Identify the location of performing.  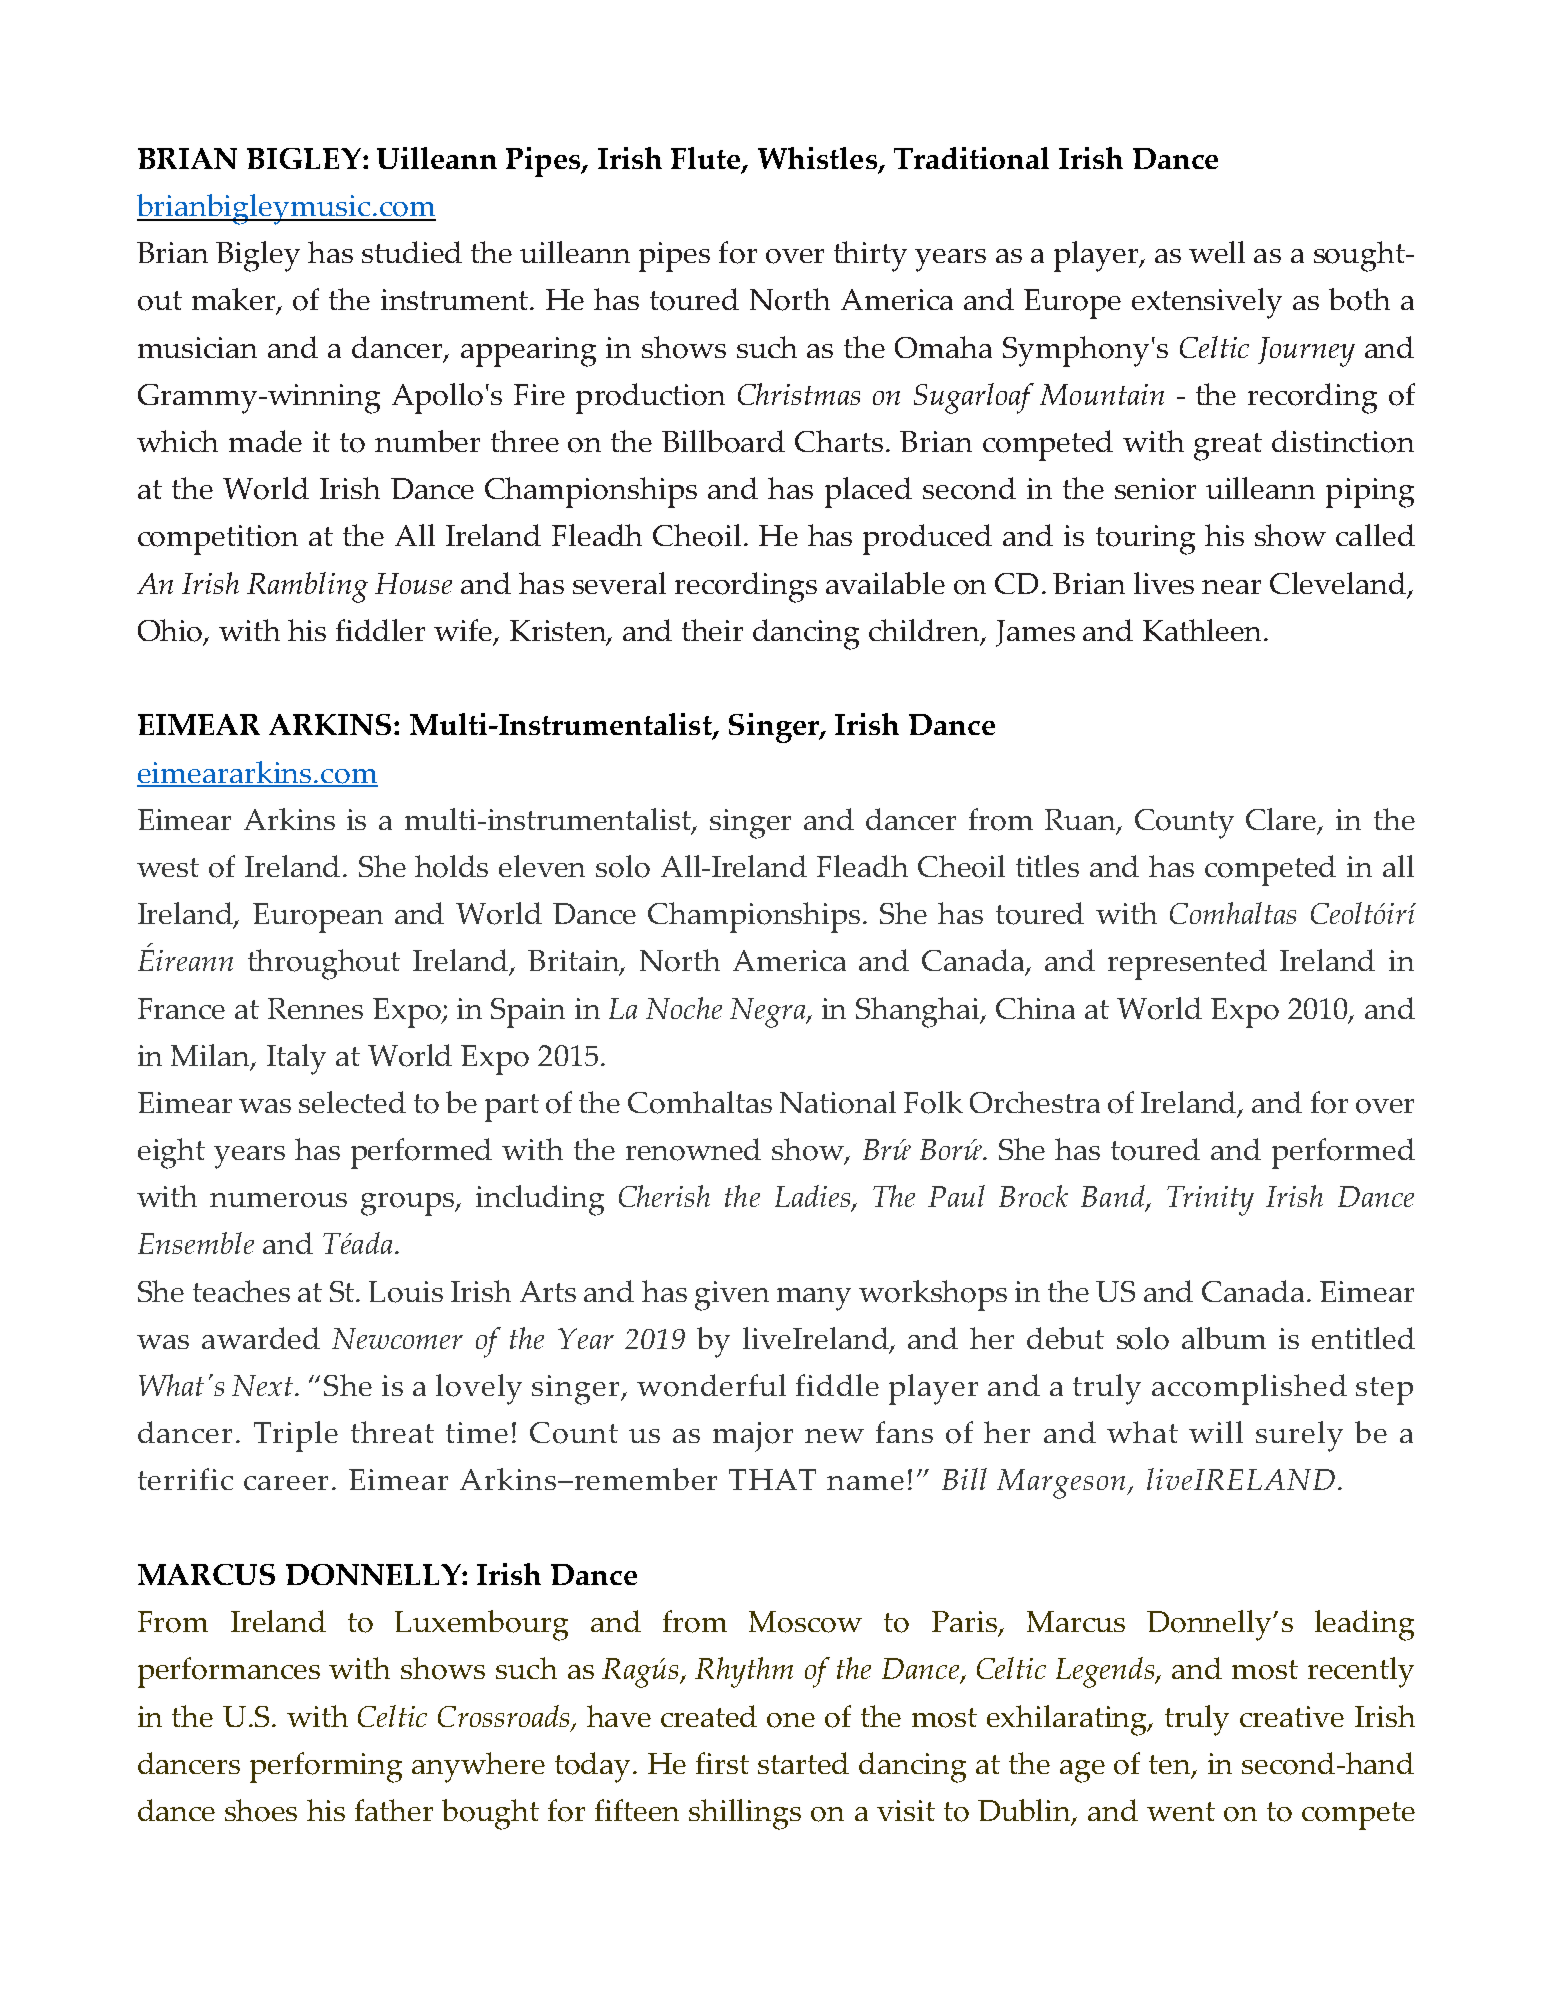
(326, 1767).
